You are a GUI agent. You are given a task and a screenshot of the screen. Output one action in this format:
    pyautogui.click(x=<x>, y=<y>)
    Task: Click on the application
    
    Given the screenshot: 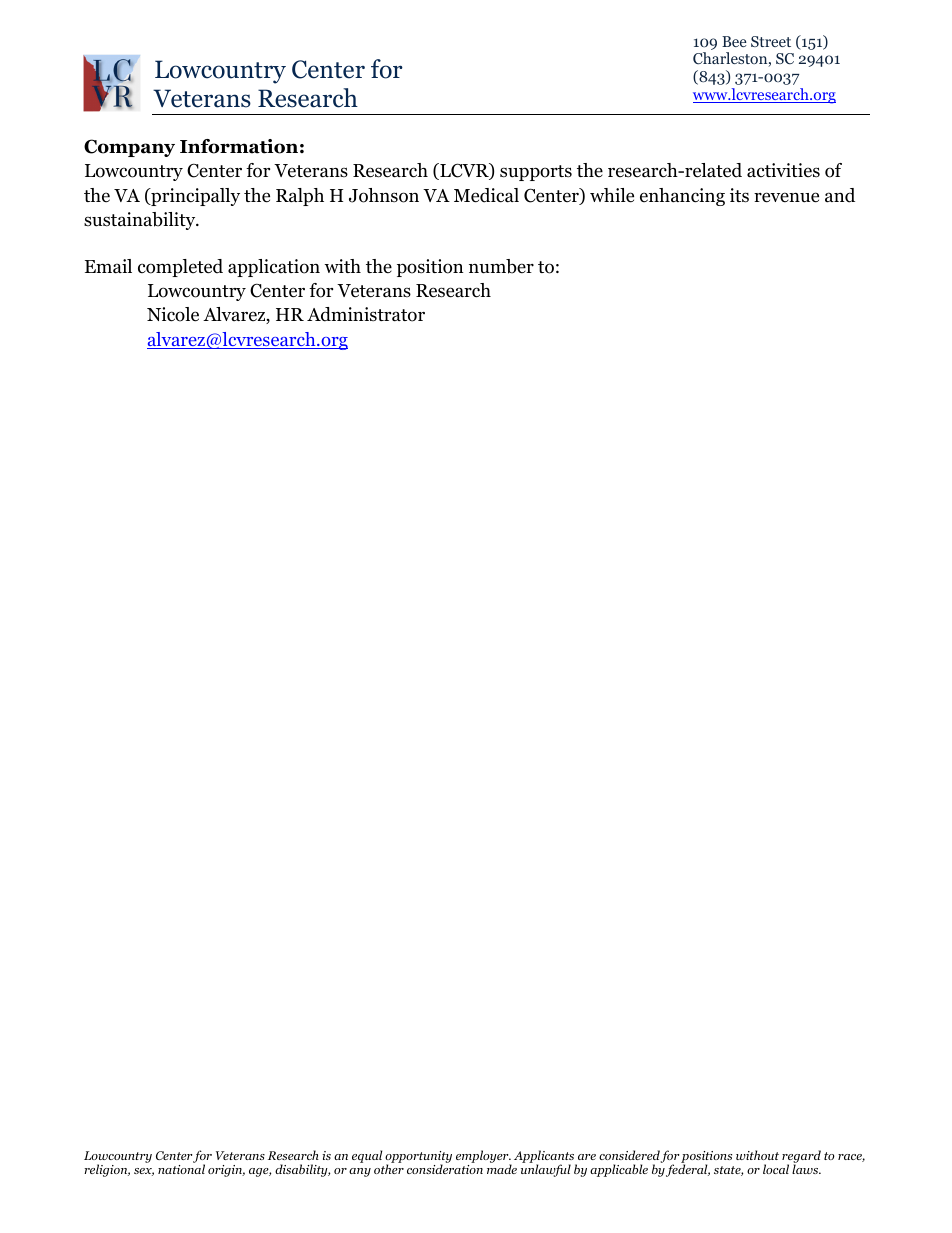 What is the action you would take?
    pyautogui.click(x=274, y=268)
